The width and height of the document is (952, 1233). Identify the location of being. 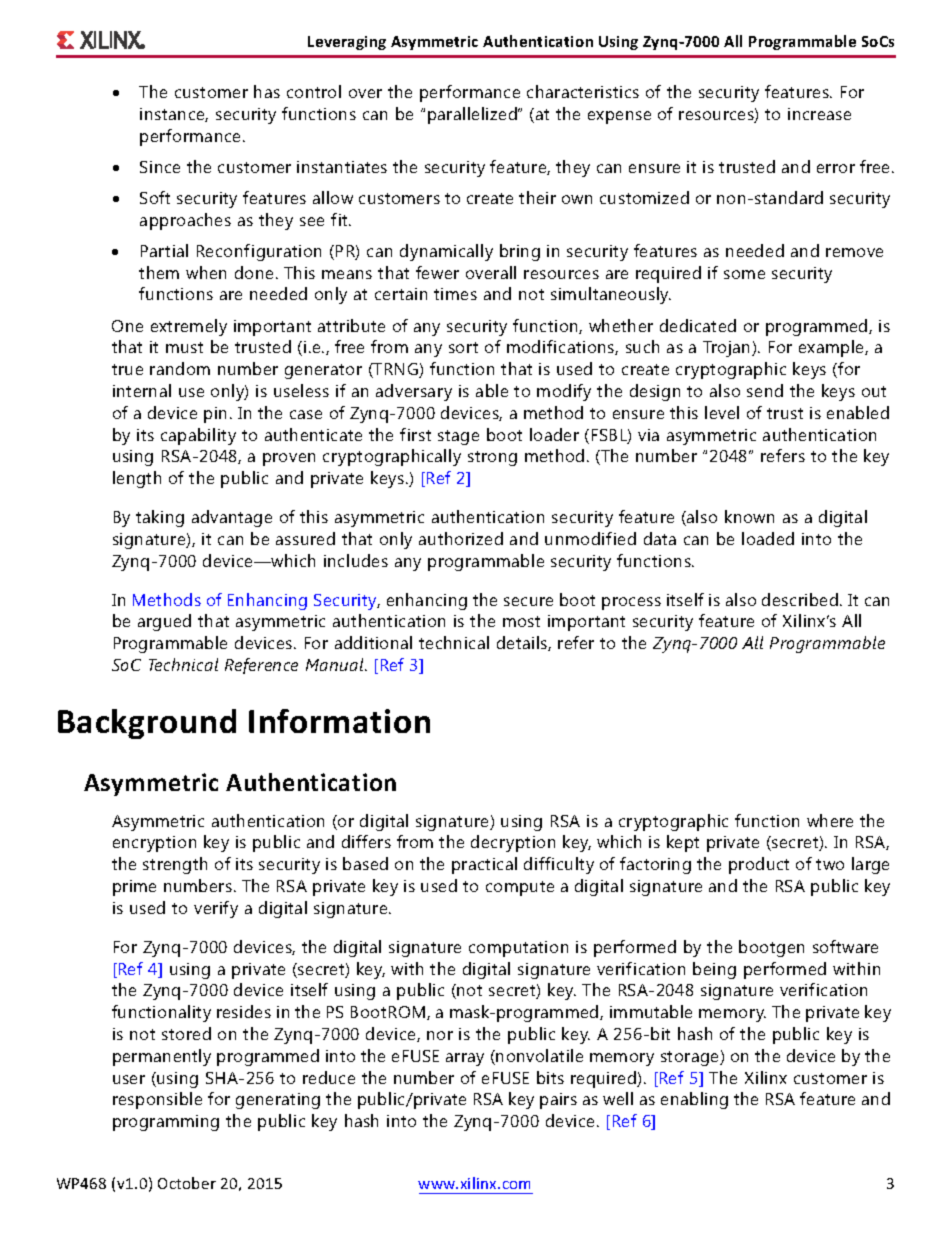
(714, 970).
